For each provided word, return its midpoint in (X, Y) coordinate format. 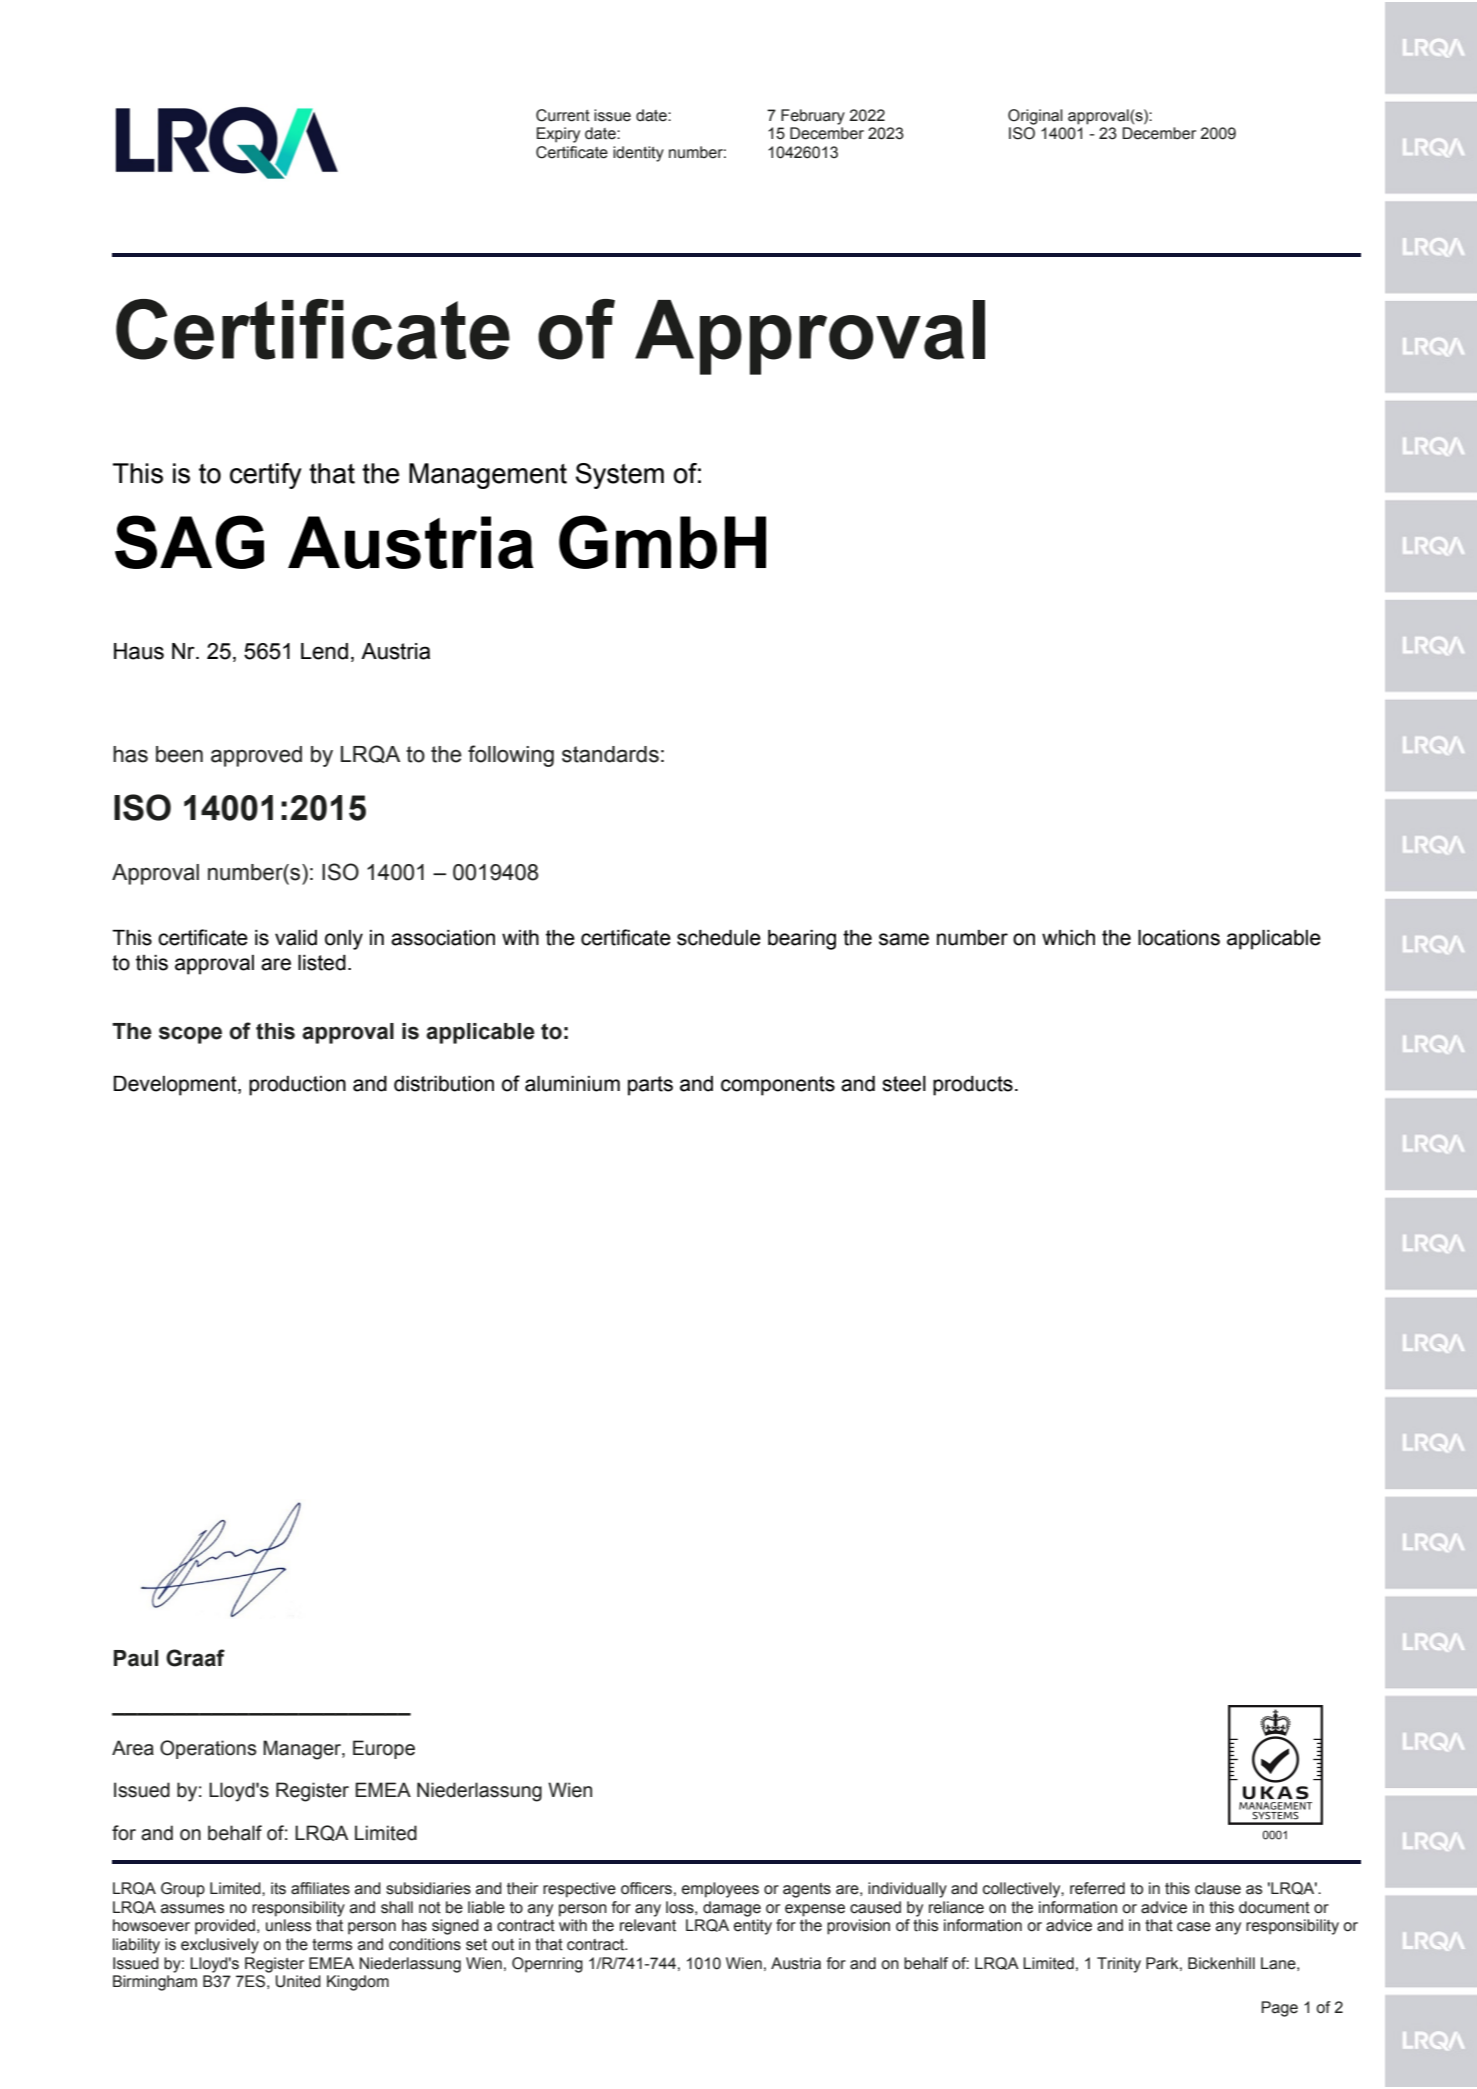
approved (256, 756)
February (813, 117)
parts (650, 1086)
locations (1179, 938)
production (297, 1086)
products (973, 1086)
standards (610, 754)
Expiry (558, 135)
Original (1035, 117)
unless (288, 1925)
